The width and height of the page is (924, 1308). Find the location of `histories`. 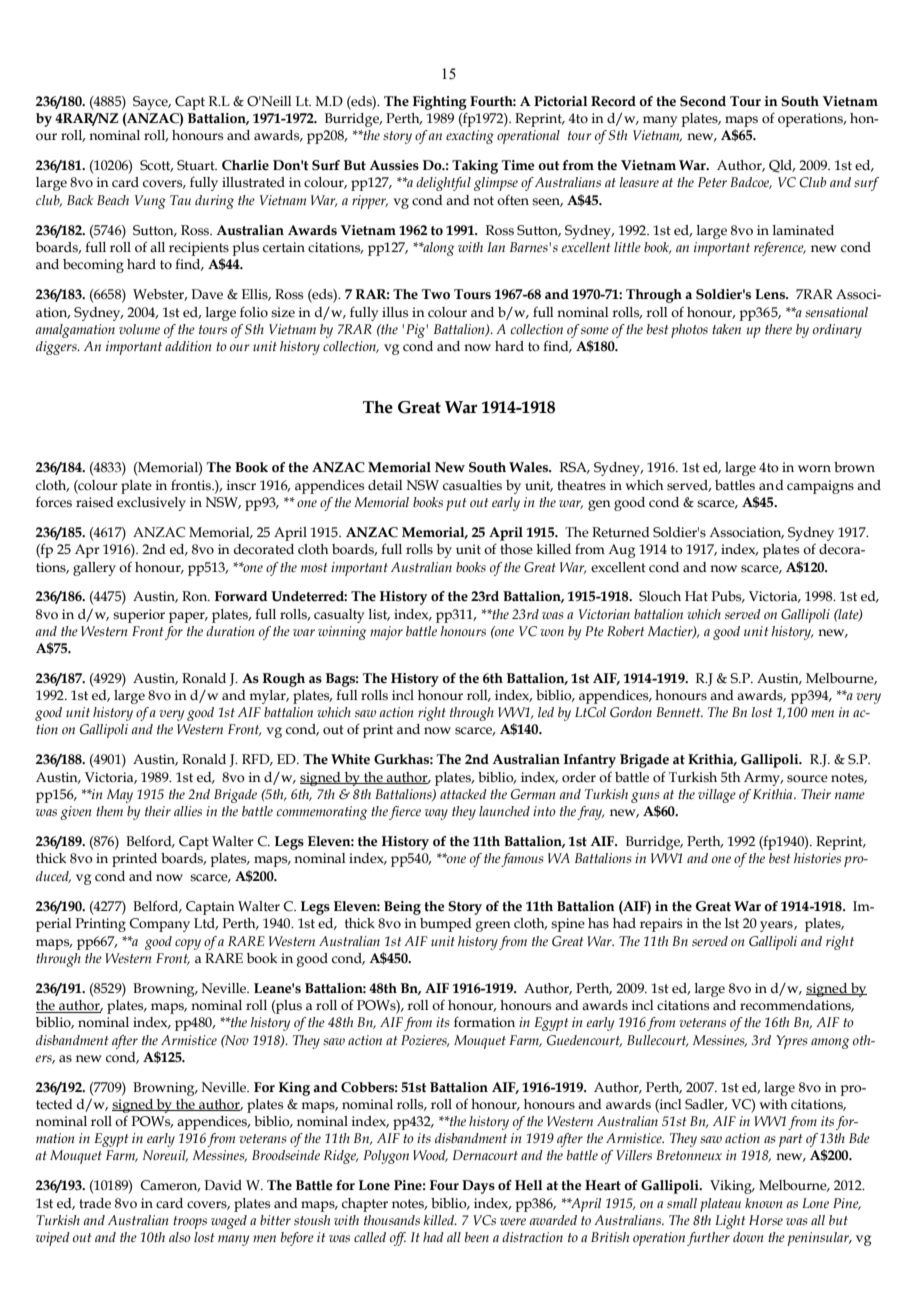

histories is located at coordinates (817, 858).
